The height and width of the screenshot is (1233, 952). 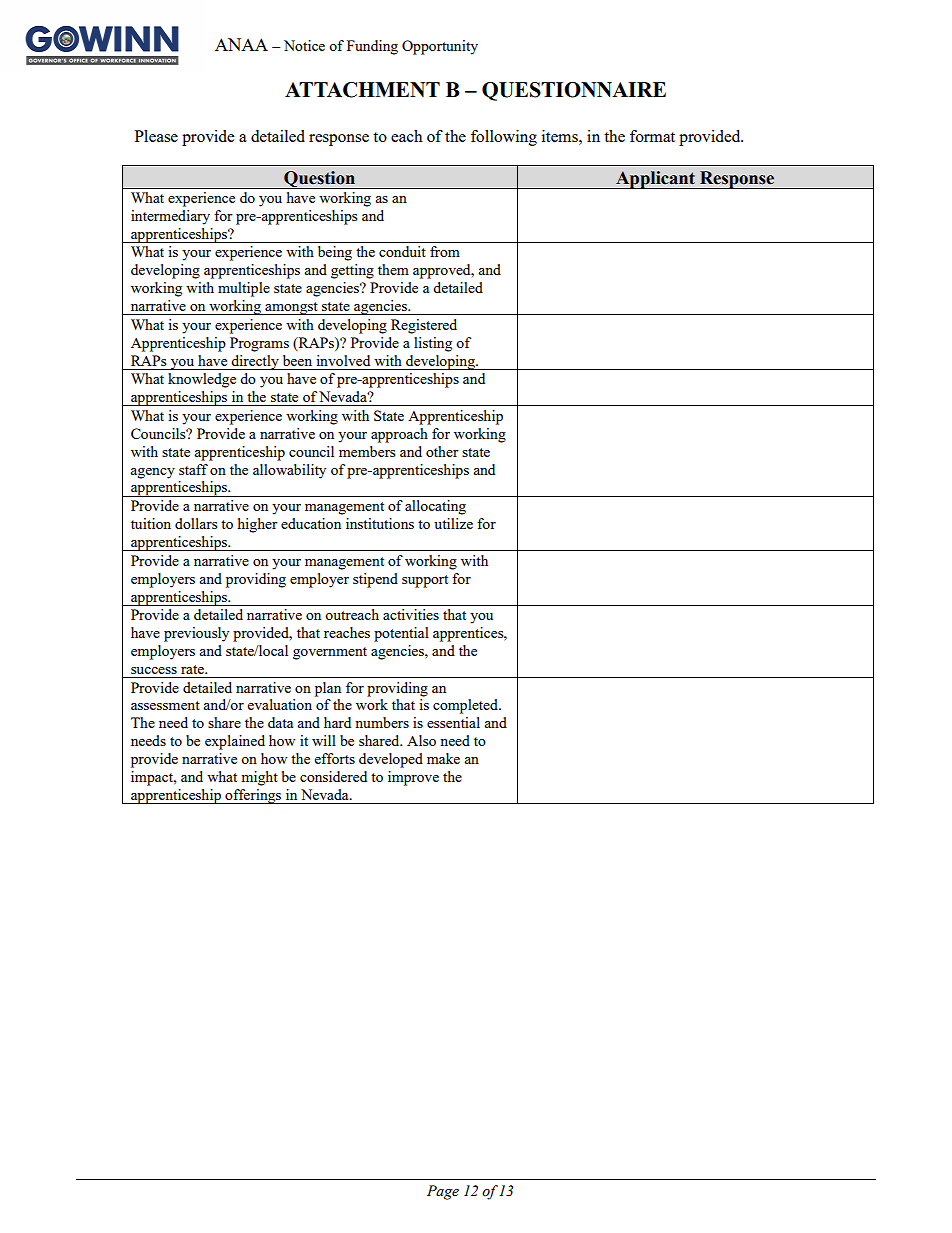 What do you see at coordinates (652, 136) in the screenshot?
I see `format` at bounding box center [652, 136].
